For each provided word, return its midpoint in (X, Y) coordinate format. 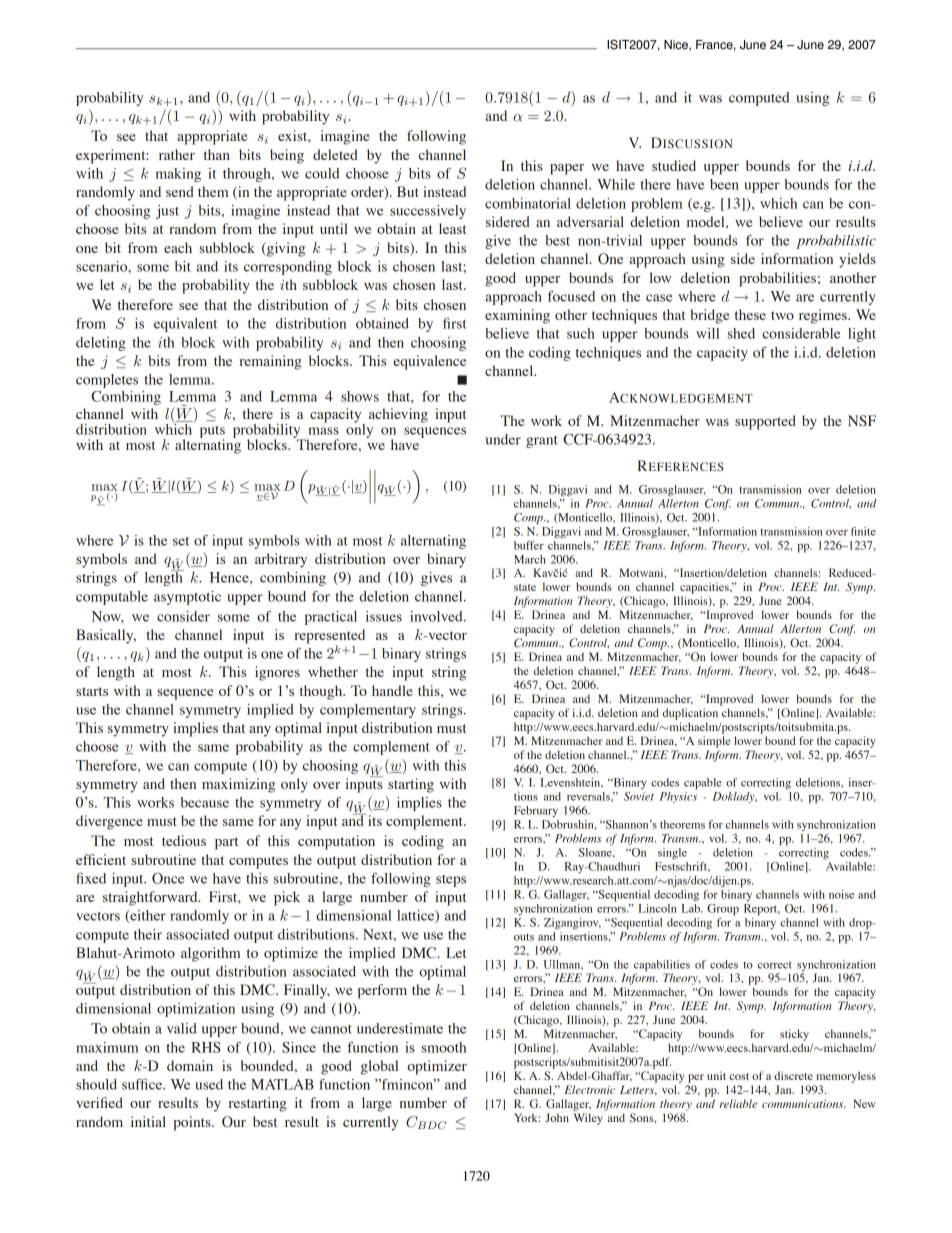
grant (542, 442)
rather (177, 154)
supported (765, 422)
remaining (270, 362)
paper (567, 169)
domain (190, 1065)
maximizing (238, 785)
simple (714, 742)
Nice (677, 45)
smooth (444, 1047)
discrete (793, 1075)
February (536, 811)
